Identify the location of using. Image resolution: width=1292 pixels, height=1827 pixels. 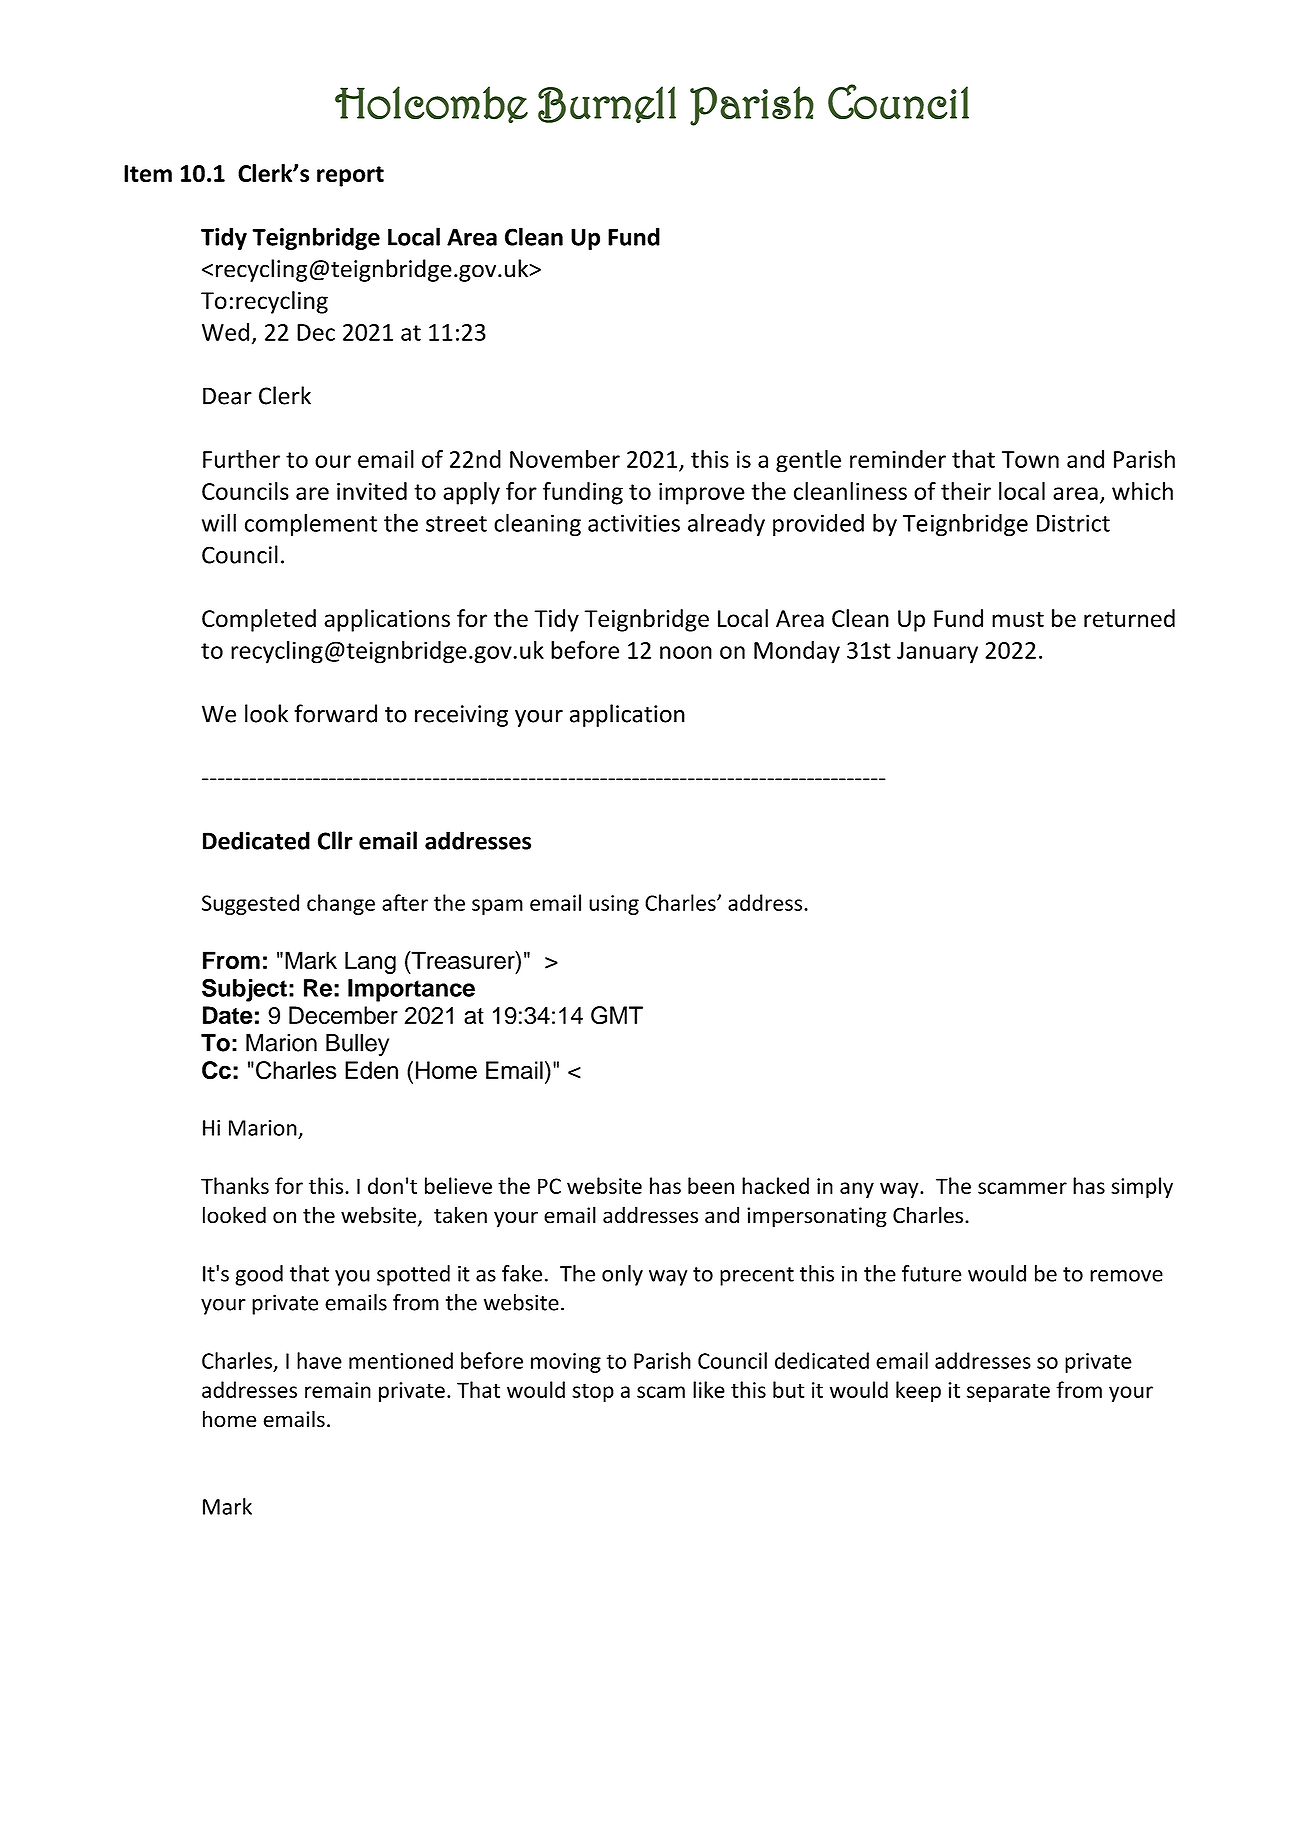
(614, 905).
